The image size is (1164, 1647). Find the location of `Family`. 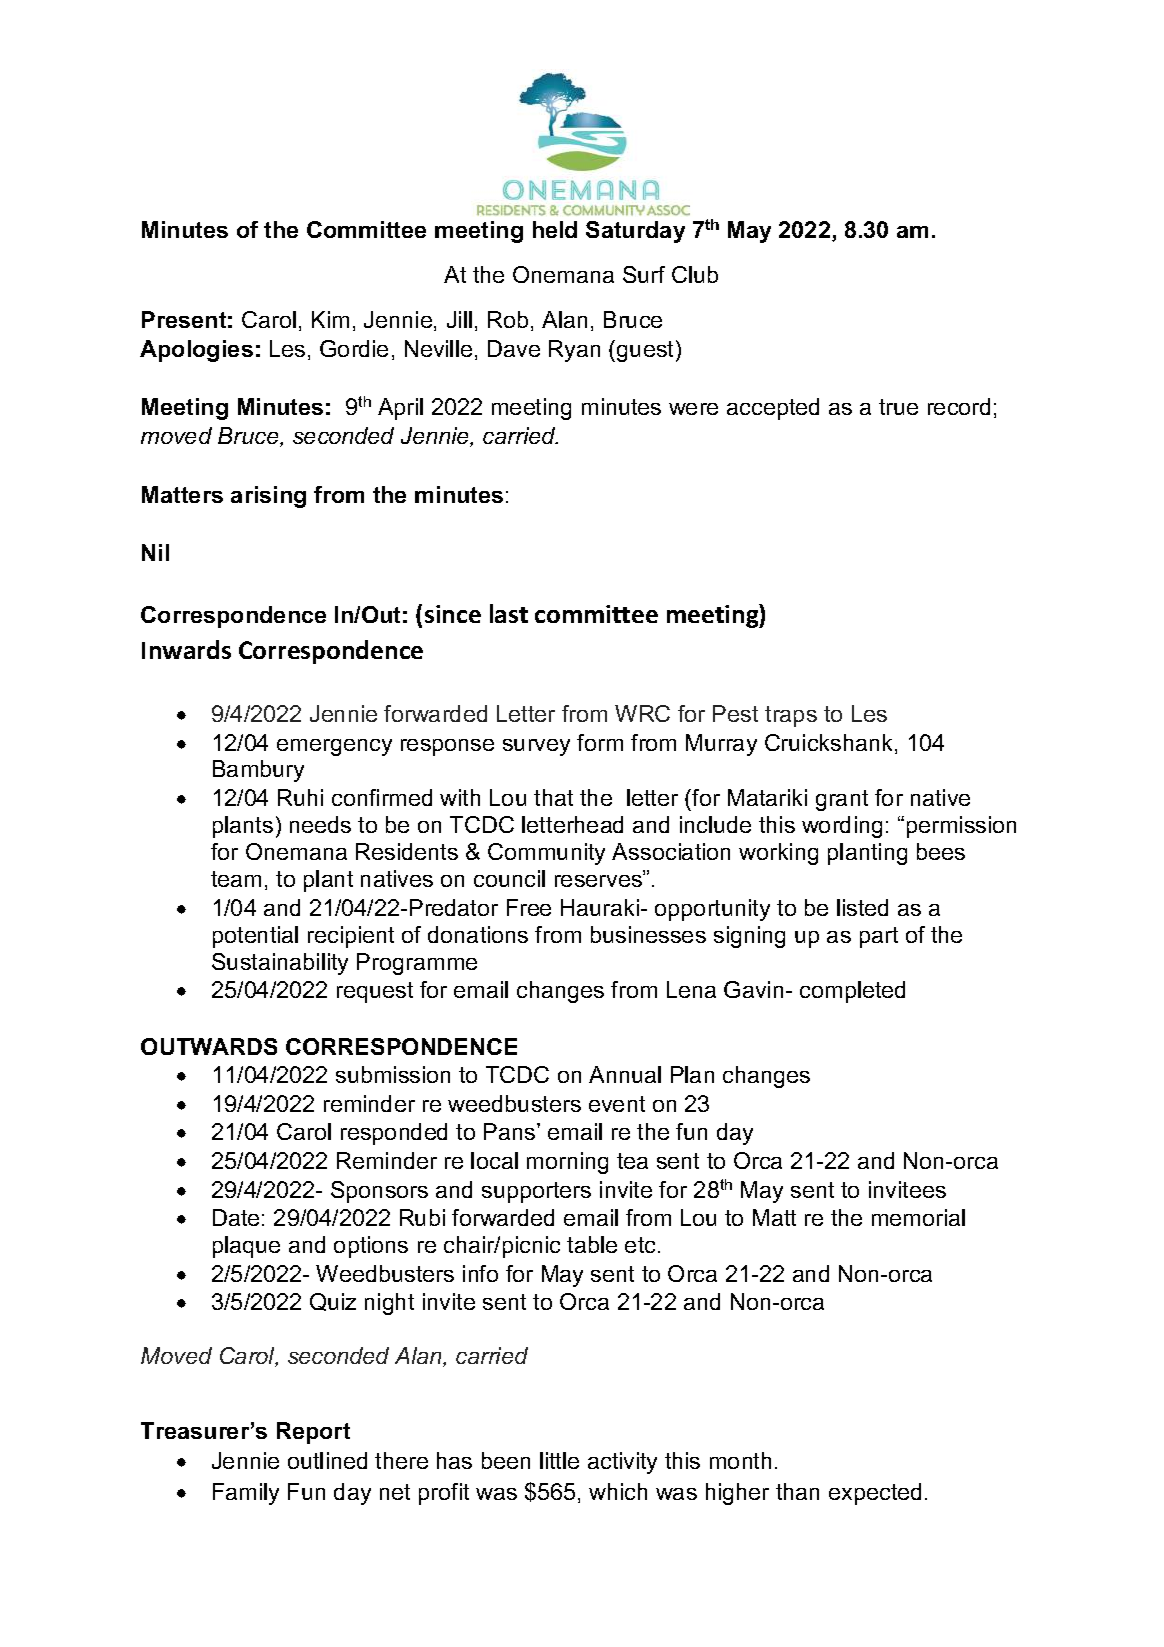

Family is located at coordinates (246, 1494).
